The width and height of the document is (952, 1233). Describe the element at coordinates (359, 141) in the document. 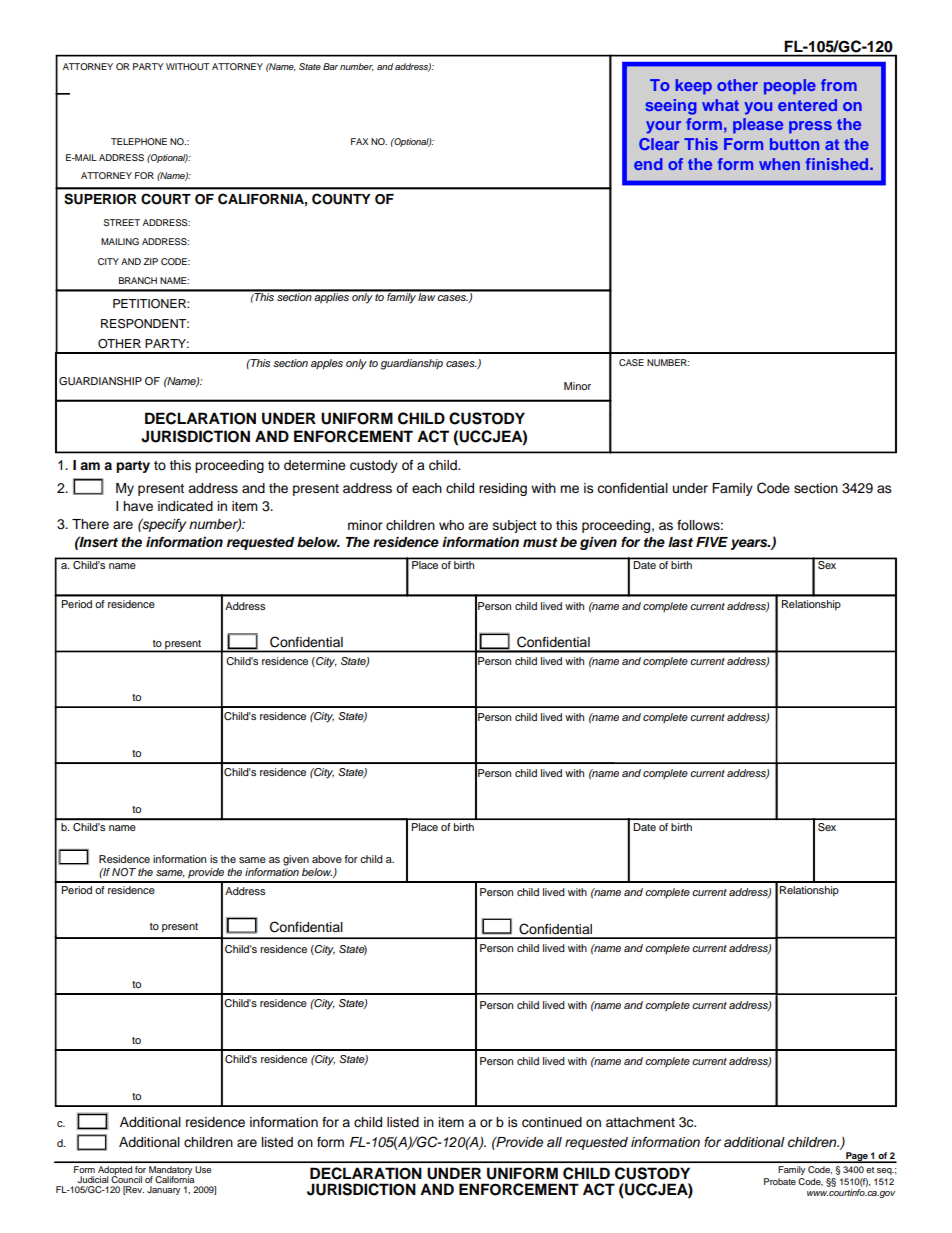

I see `FAX` at that location.
